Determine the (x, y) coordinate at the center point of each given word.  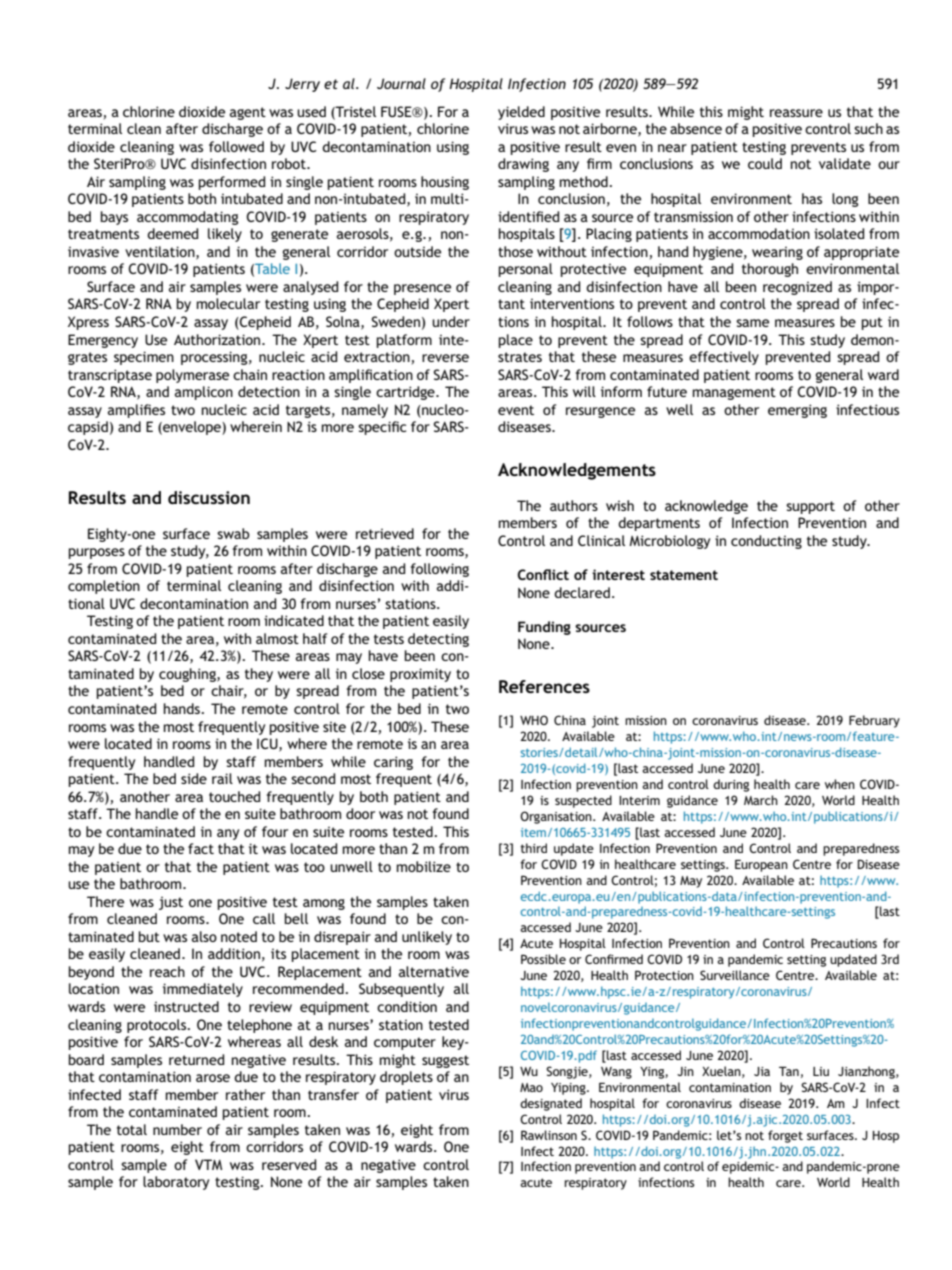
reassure (796, 113)
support (810, 507)
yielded (521, 113)
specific (382, 428)
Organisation (557, 817)
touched (234, 796)
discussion (209, 497)
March (761, 800)
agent (248, 113)
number (177, 1129)
